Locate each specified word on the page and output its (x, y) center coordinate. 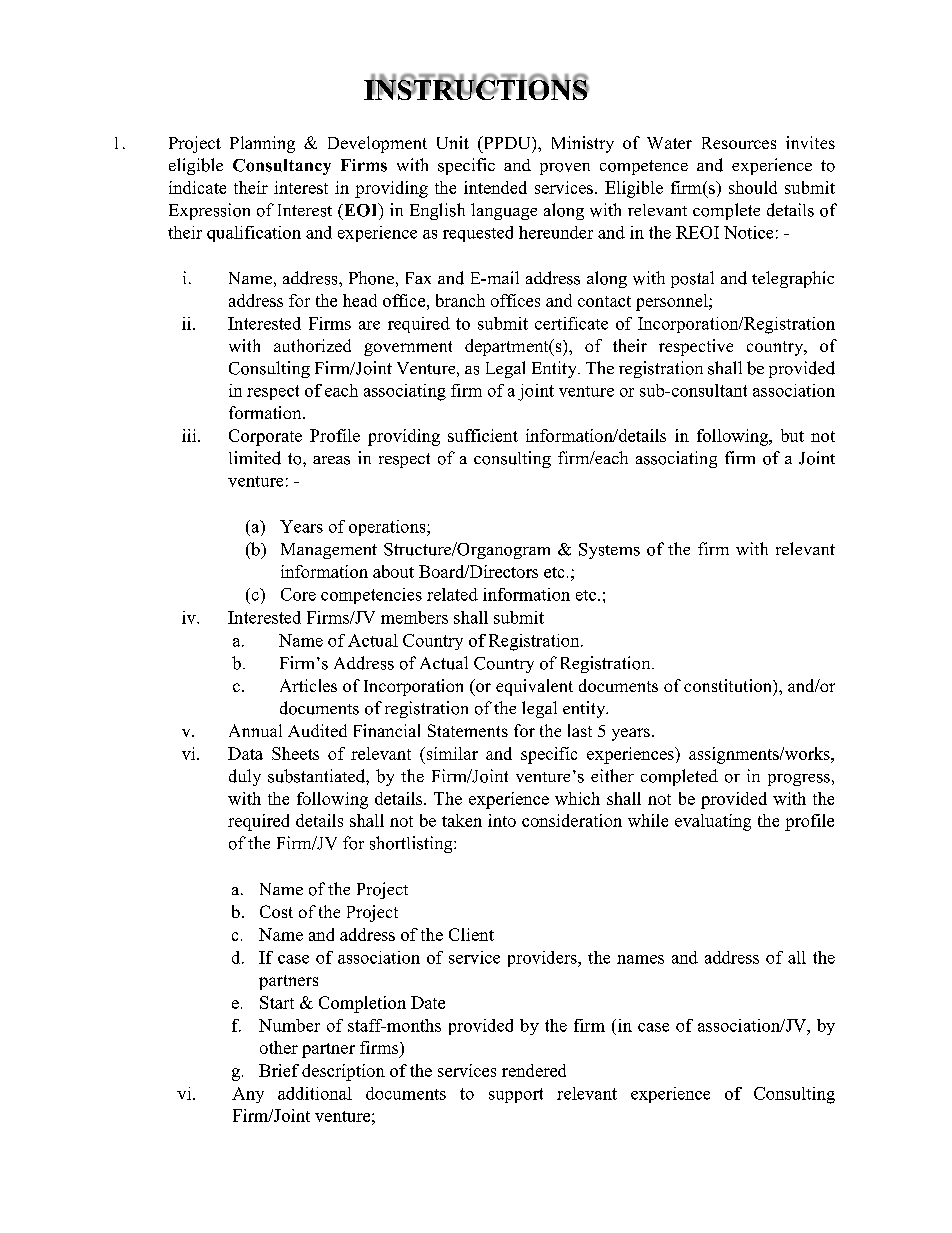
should (753, 187)
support (516, 1095)
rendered (534, 1070)
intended (495, 187)
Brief (279, 1070)
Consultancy (282, 167)
